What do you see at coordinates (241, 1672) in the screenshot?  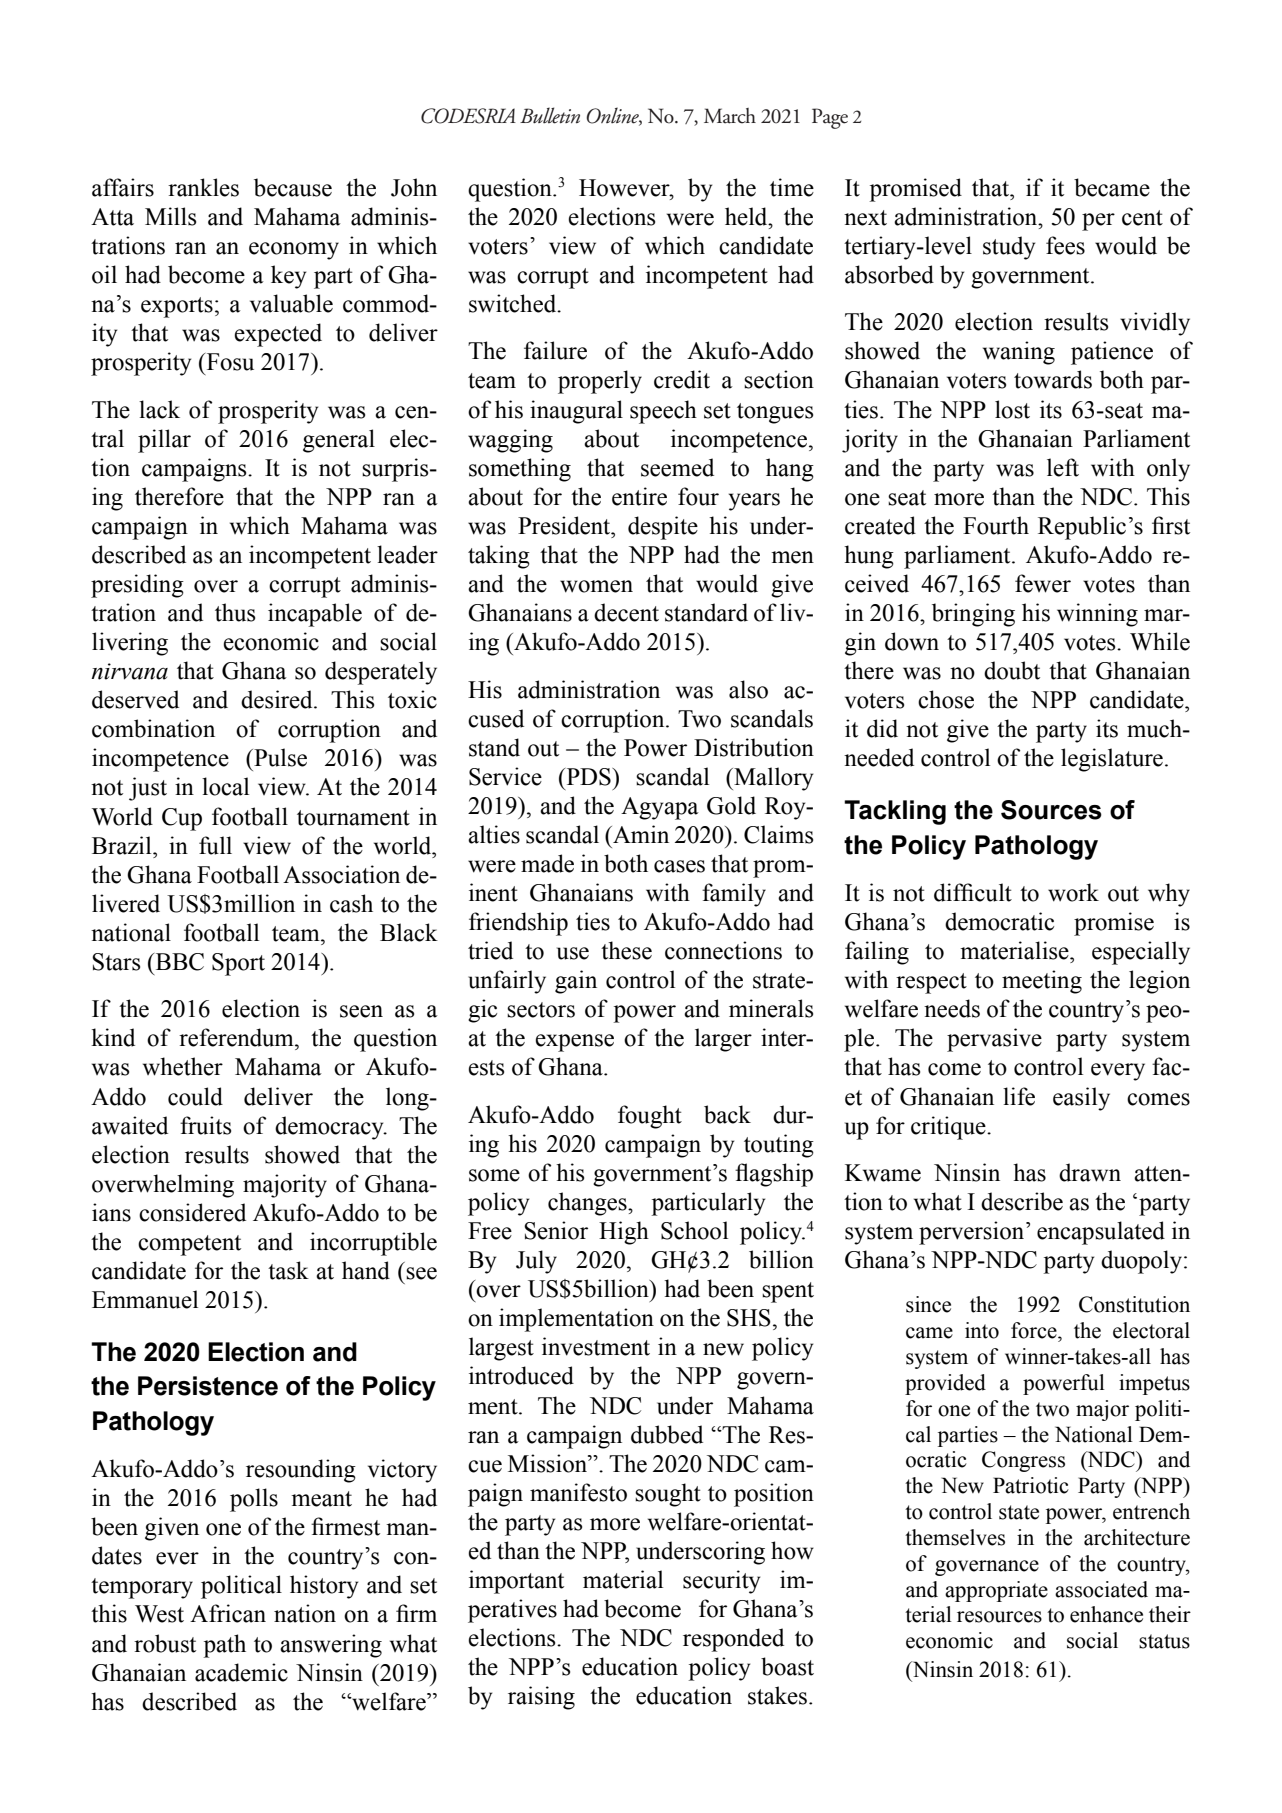 I see `academic` at bounding box center [241, 1672].
